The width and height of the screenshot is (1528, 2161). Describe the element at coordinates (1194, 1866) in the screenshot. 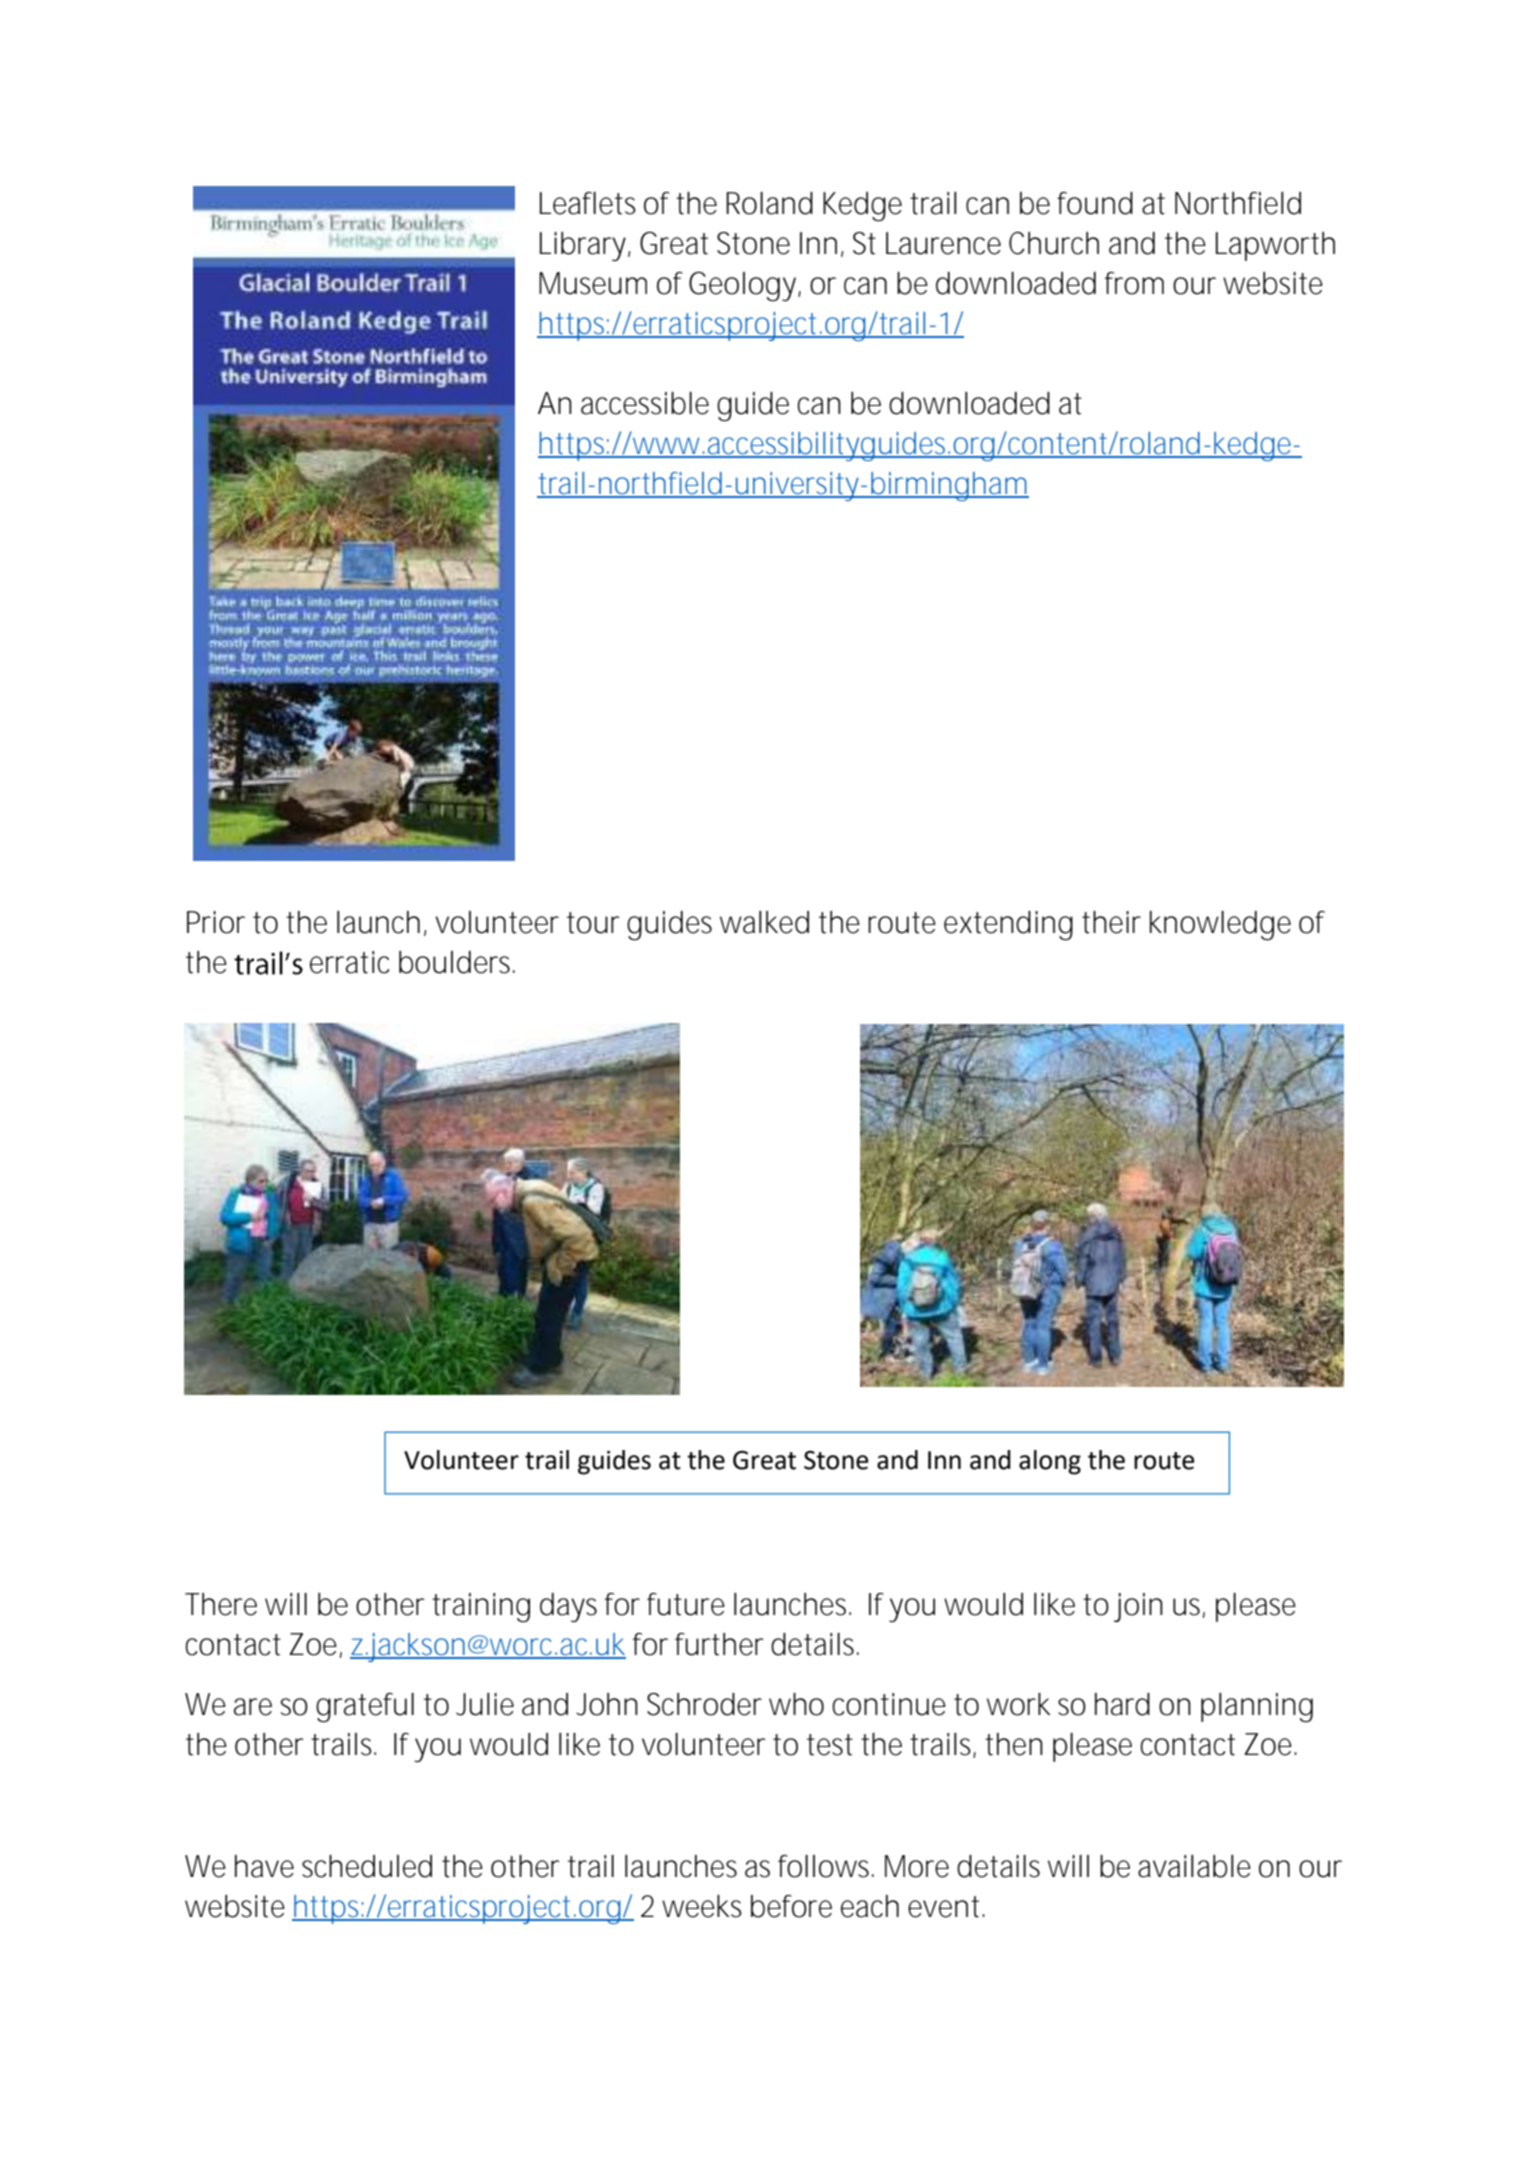

I see `available` at that location.
